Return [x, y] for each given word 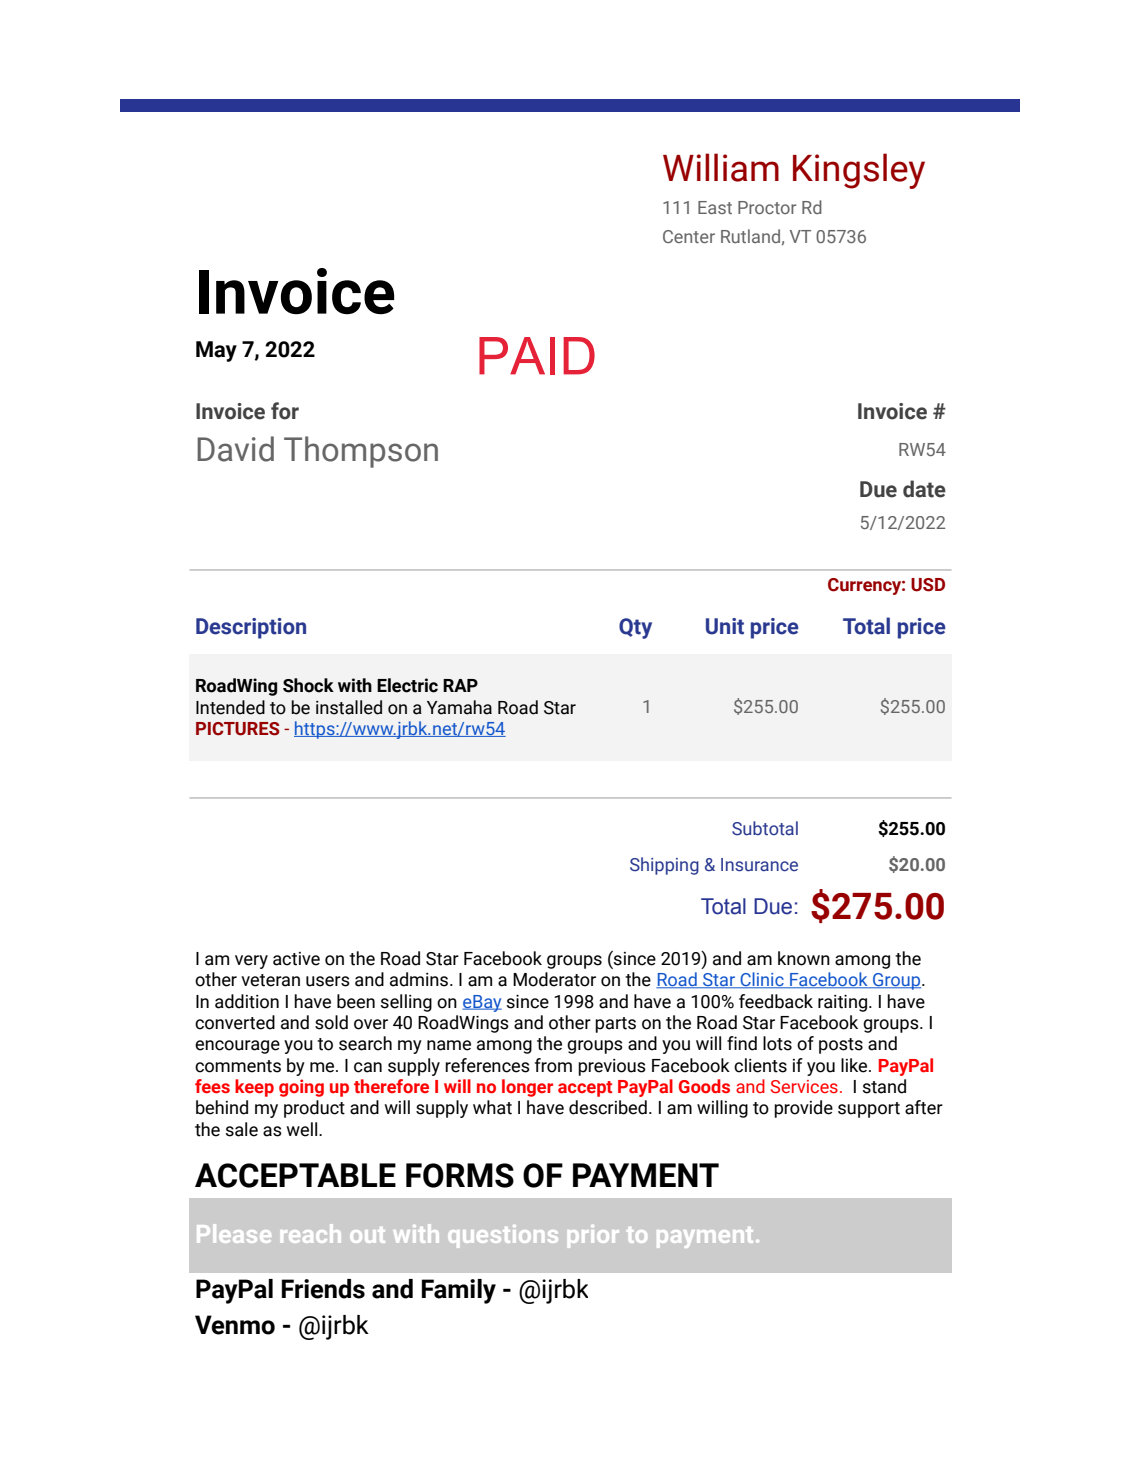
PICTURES [238, 729]
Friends [323, 1289]
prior [593, 1236]
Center [689, 236]
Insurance [759, 865]
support [869, 1110]
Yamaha [459, 707]
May [216, 351]
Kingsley [859, 171]
